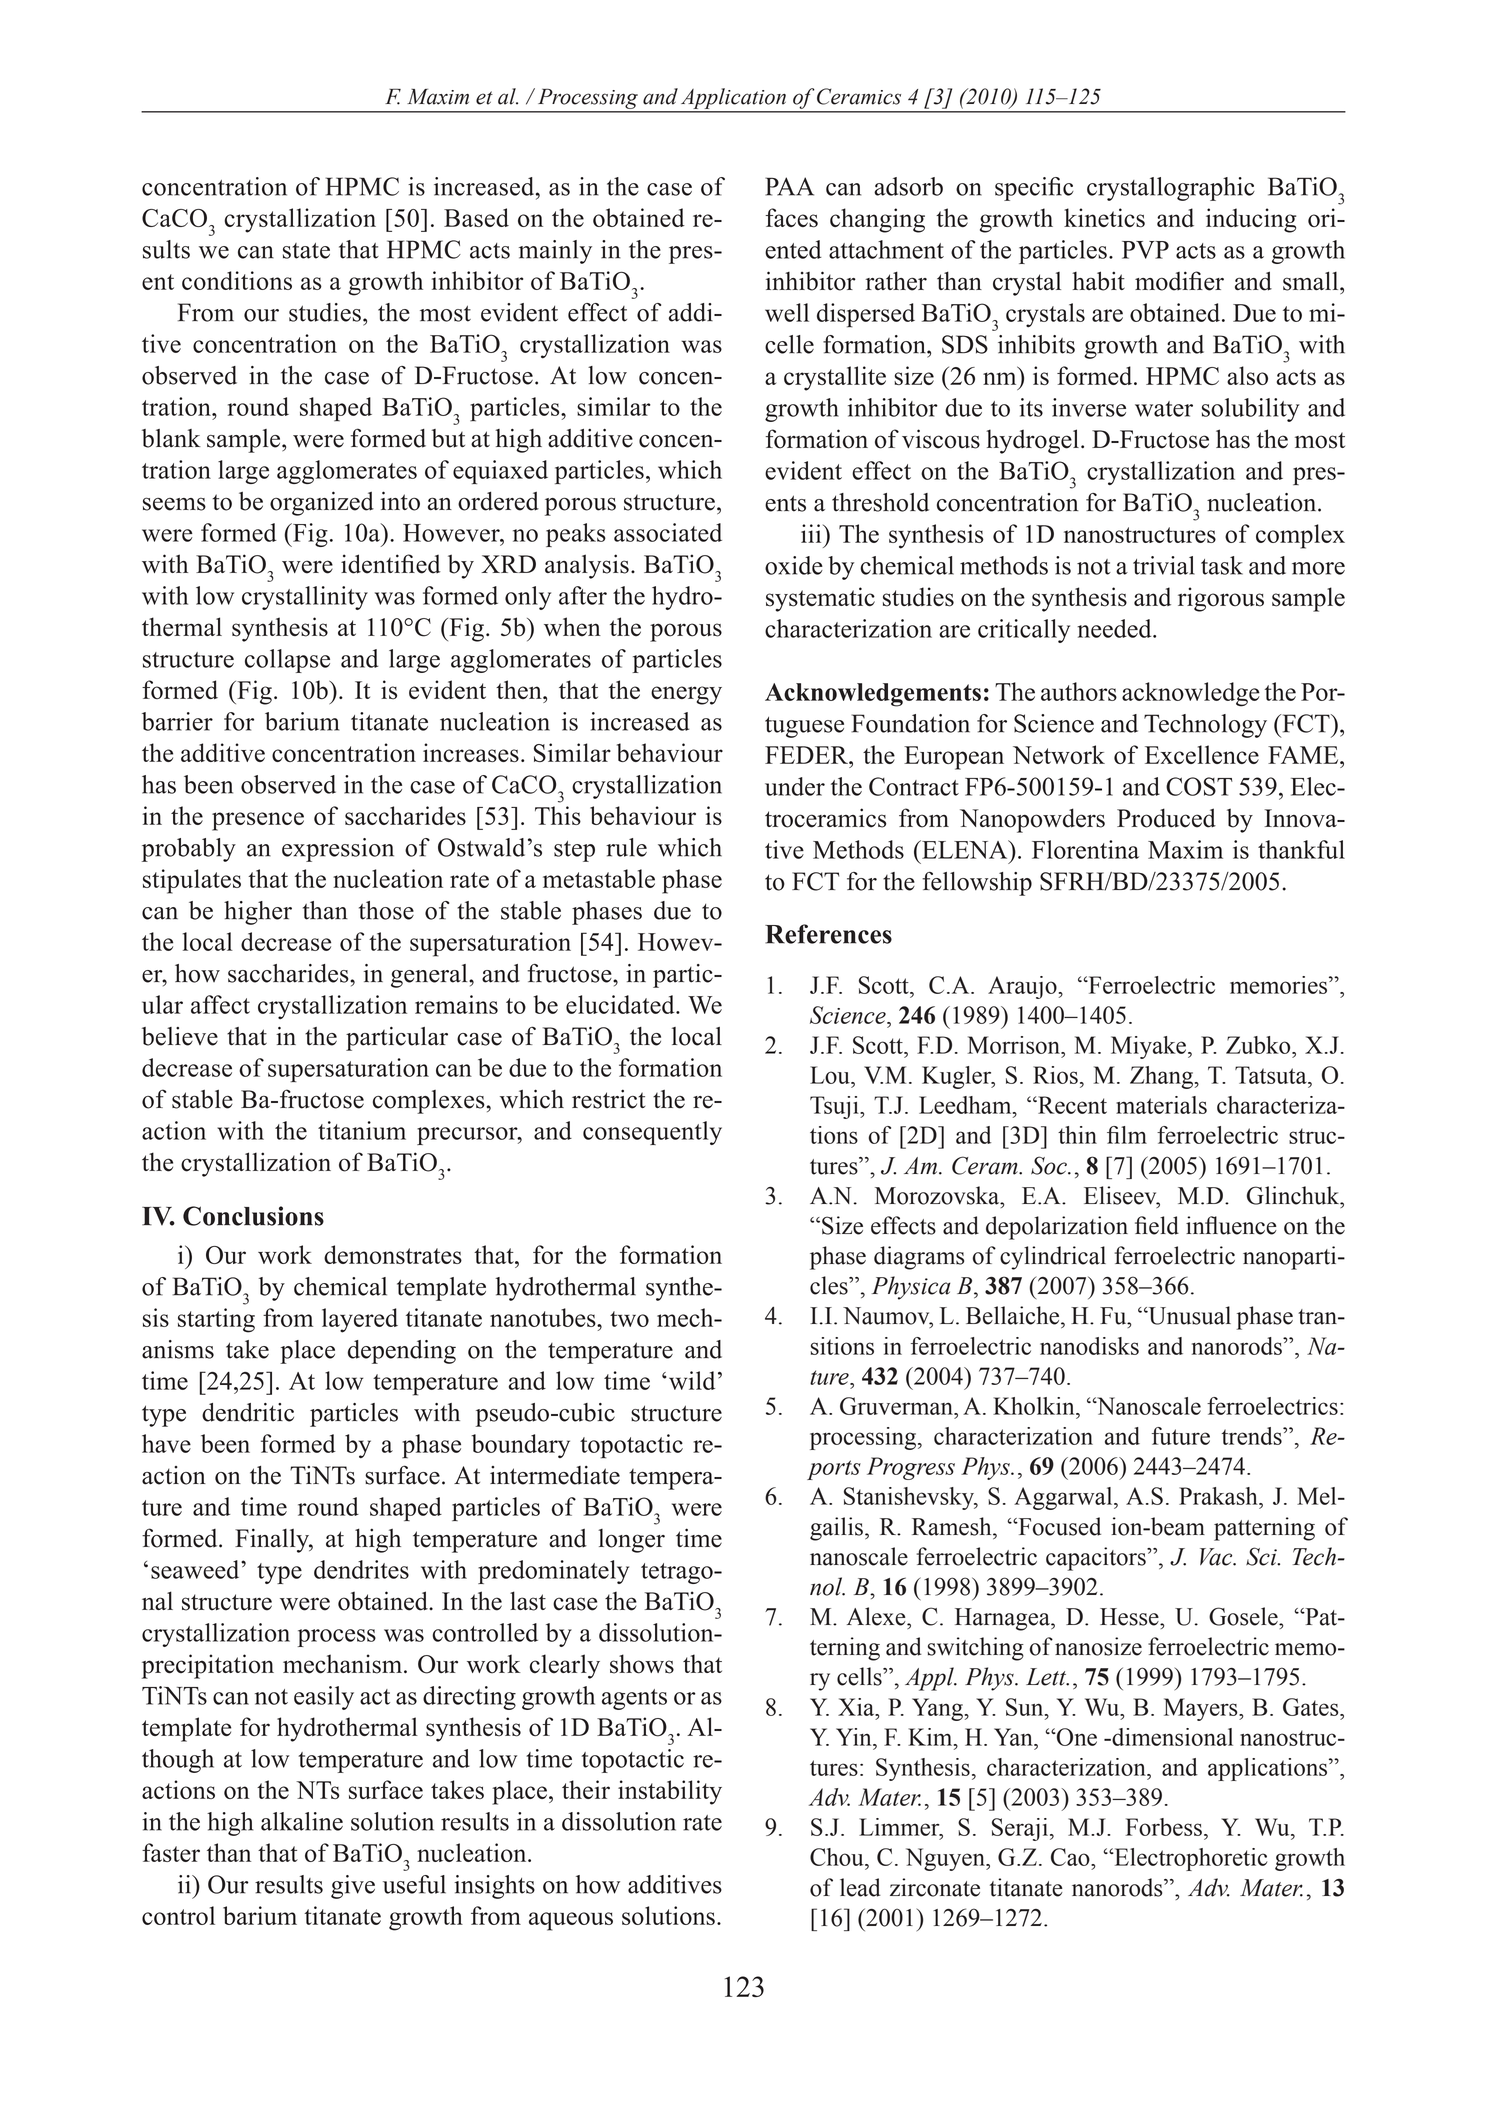 This screenshot has height=2103, width=1487. What do you see at coordinates (1145, 250) in the screenshot?
I see `PVP` at bounding box center [1145, 250].
